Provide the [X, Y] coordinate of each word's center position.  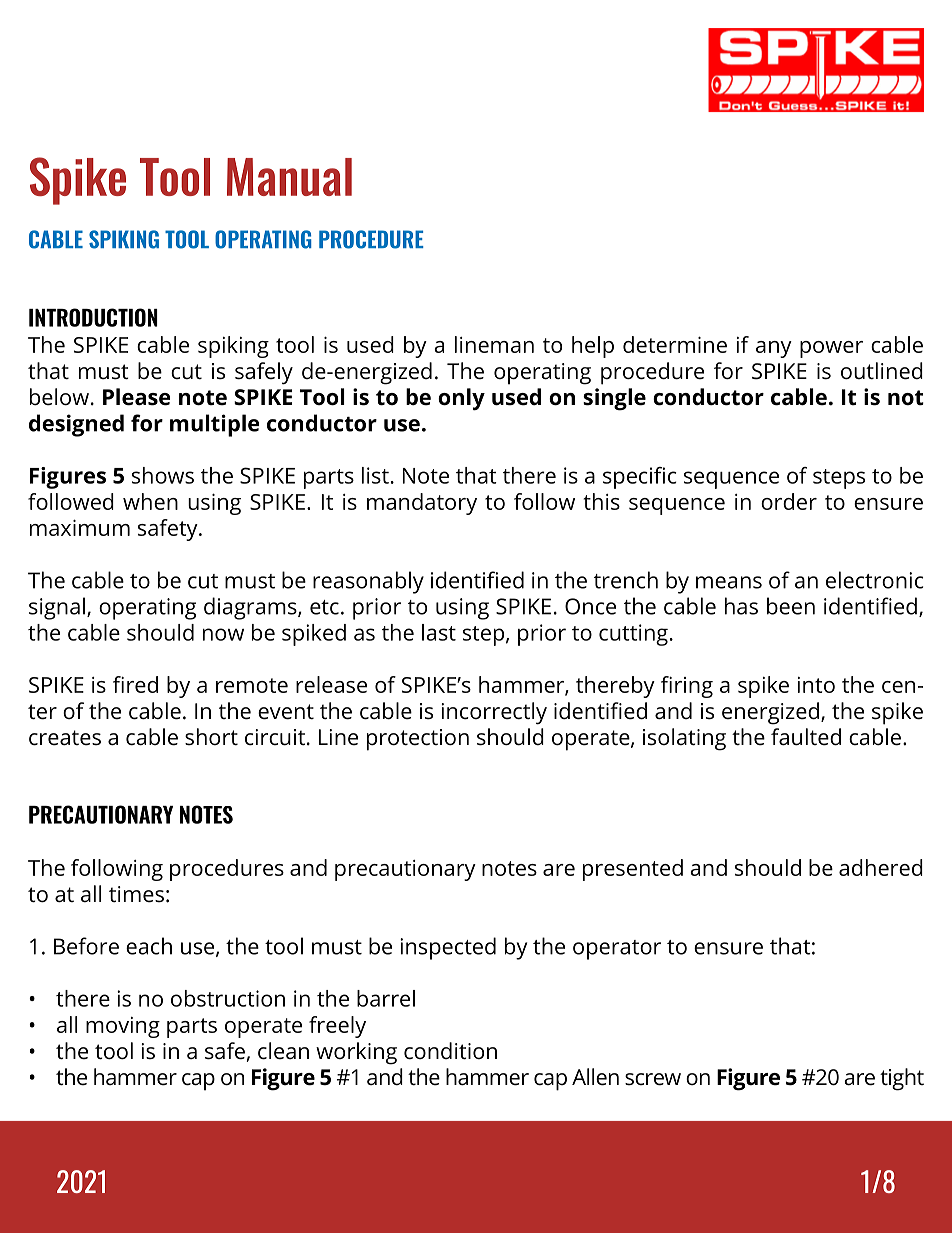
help [593, 347]
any [774, 349]
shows [163, 475]
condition [450, 1051]
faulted [806, 737]
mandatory [422, 504]
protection [418, 740]
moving [123, 1027]
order [789, 501]
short [211, 736]
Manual [289, 177]
